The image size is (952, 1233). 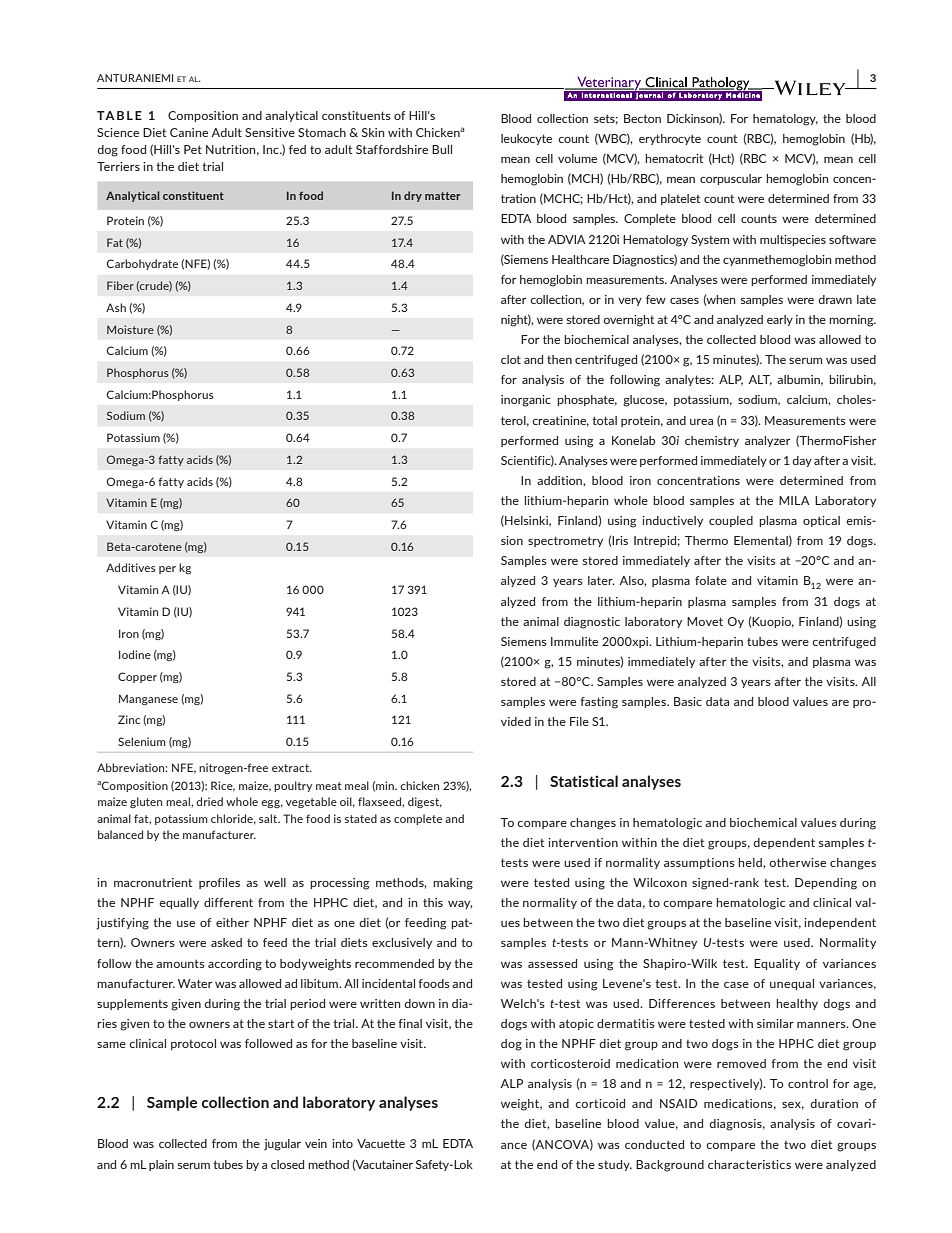 What do you see at coordinates (193, 149) in the document?
I see `Pet` at bounding box center [193, 149].
